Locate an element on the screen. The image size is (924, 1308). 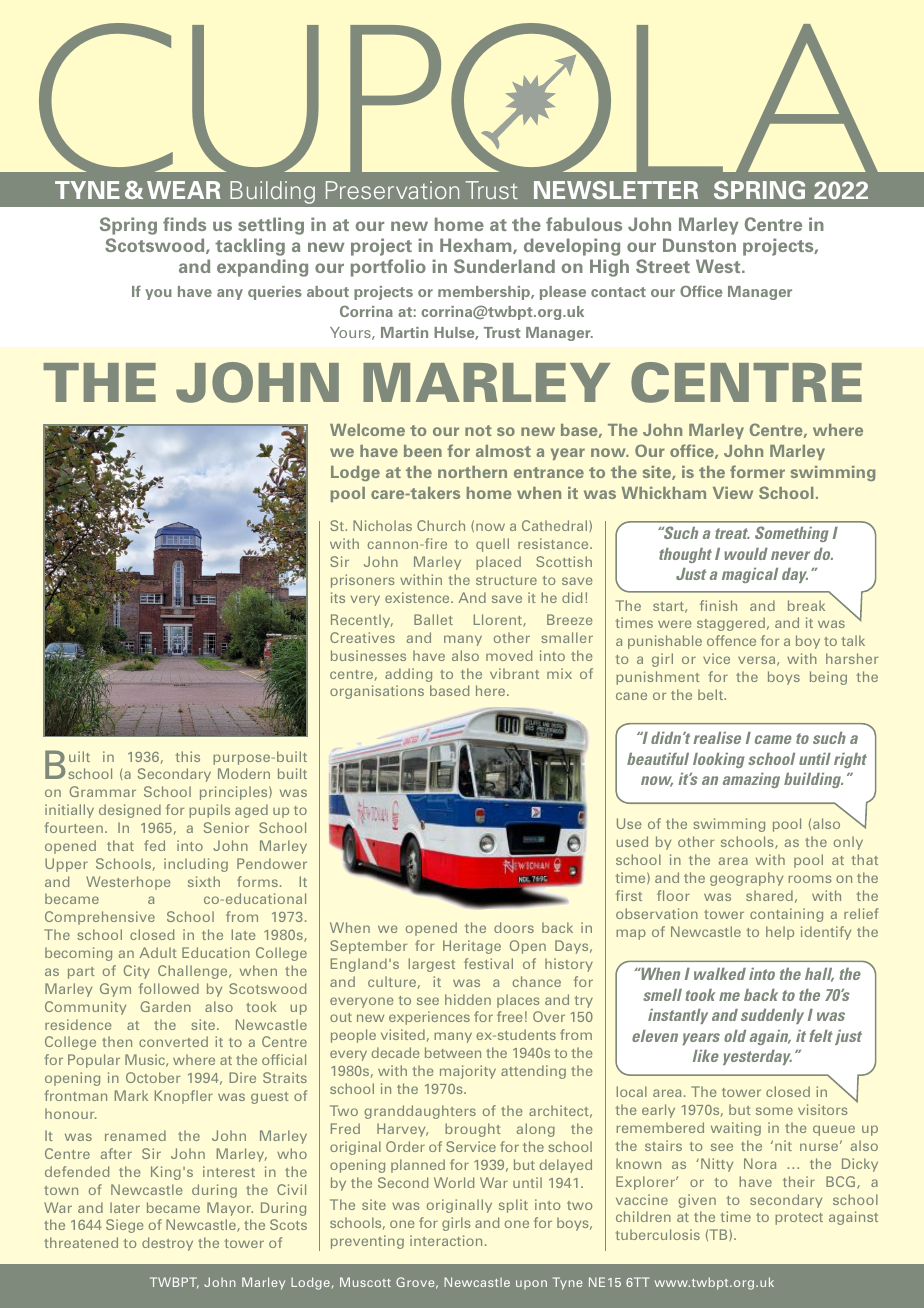
visitors is located at coordinates (822, 1109).
